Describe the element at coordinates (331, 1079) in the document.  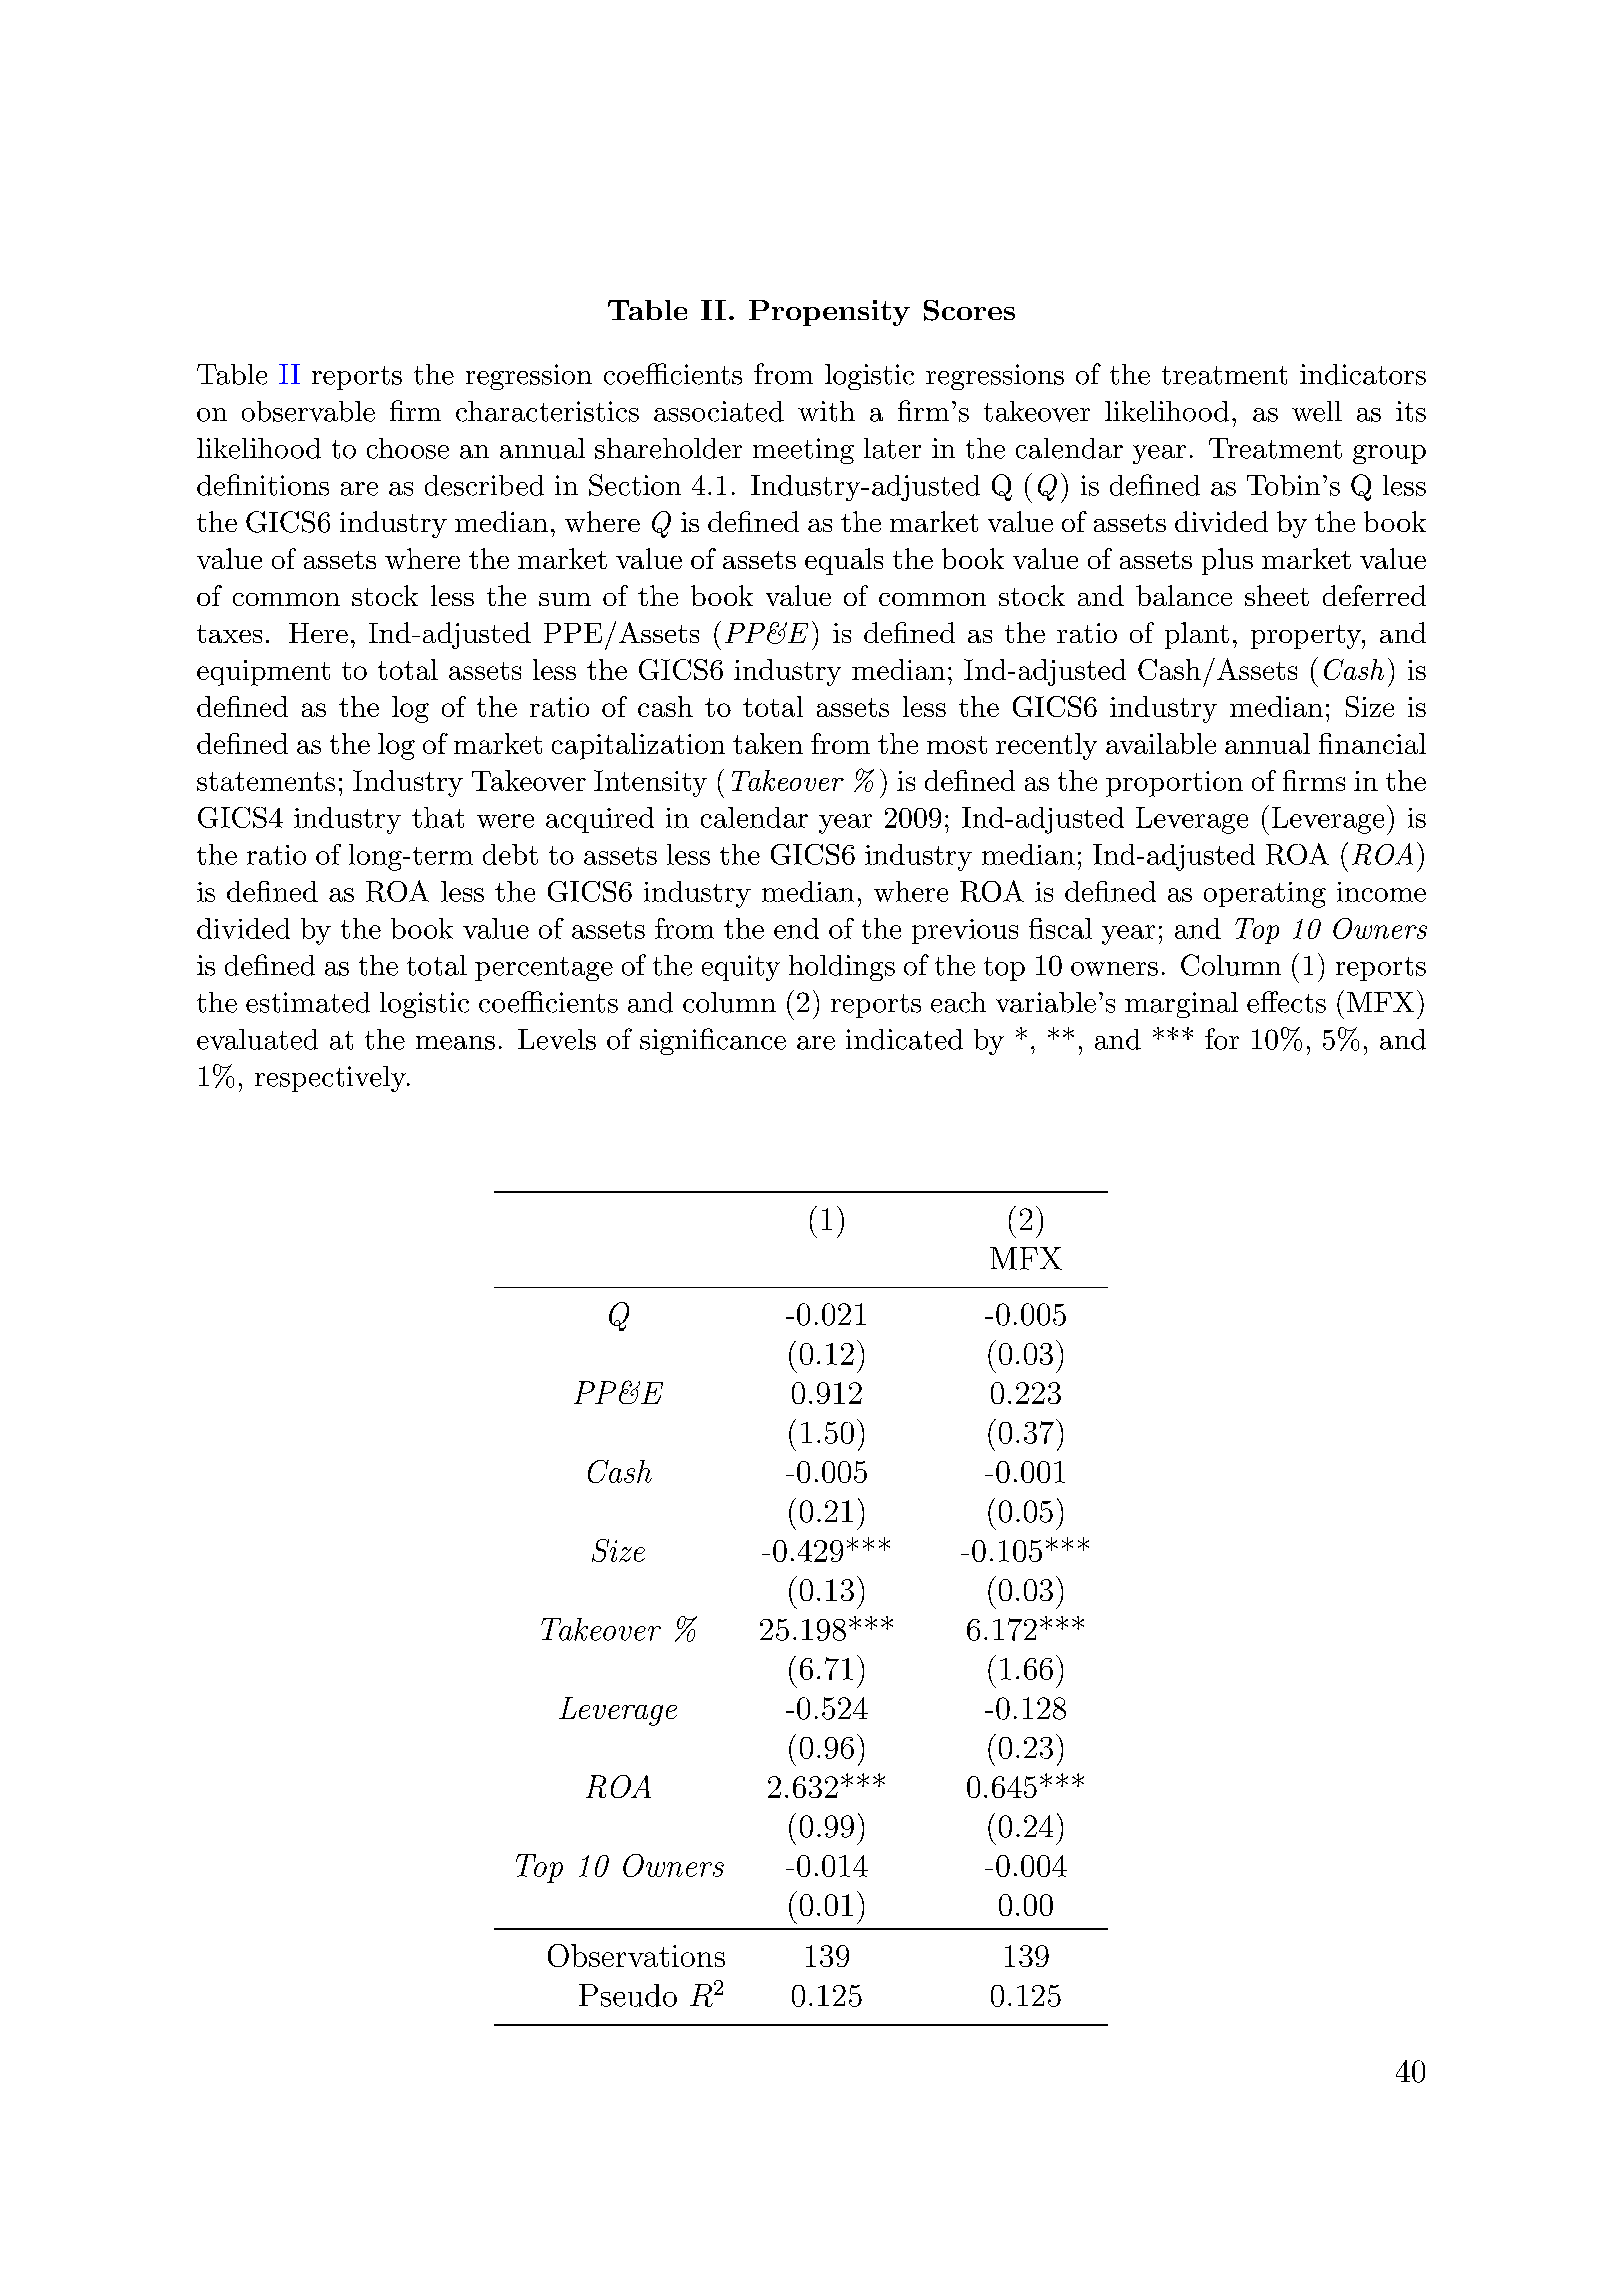
I see `respectively` at that location.
